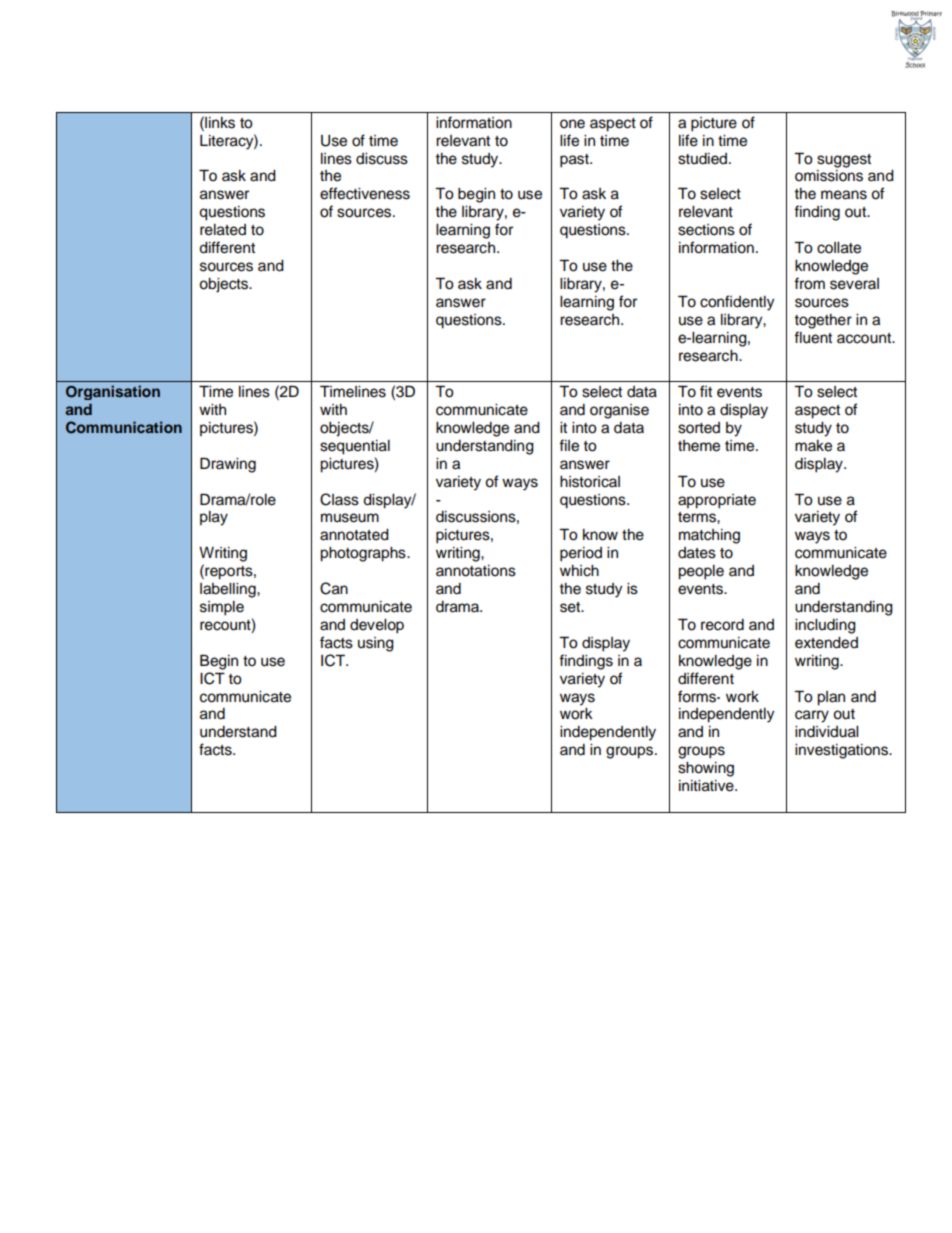 Image resolution: width=952 pixels, height=1233 pixels. What do you see at coordinates (365, 193) in the page?
I see `effectiveness` at bounding box center [365, 193].
